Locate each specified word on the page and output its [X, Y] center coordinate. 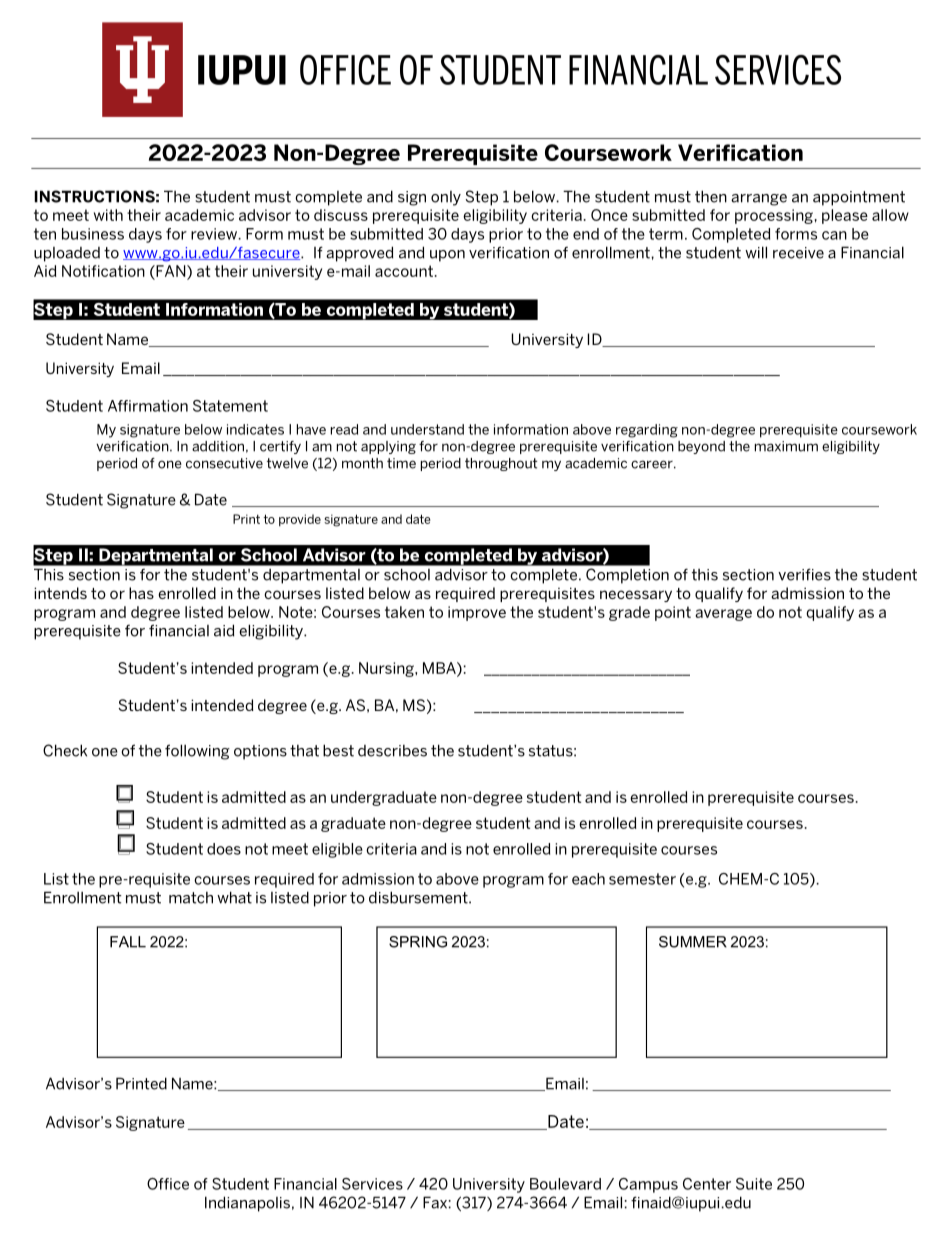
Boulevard [565, 1184]
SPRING [418, 942]
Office [168, 1184]
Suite [754, 1184]
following [197, 752]
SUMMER [693, 942]
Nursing [387, 669]
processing [774, 216]
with [108, 215]
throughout [501, 464]
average [723, 615]
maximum [786, 446]
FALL [128, 942]
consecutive [224, 463]
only [446, 198]
